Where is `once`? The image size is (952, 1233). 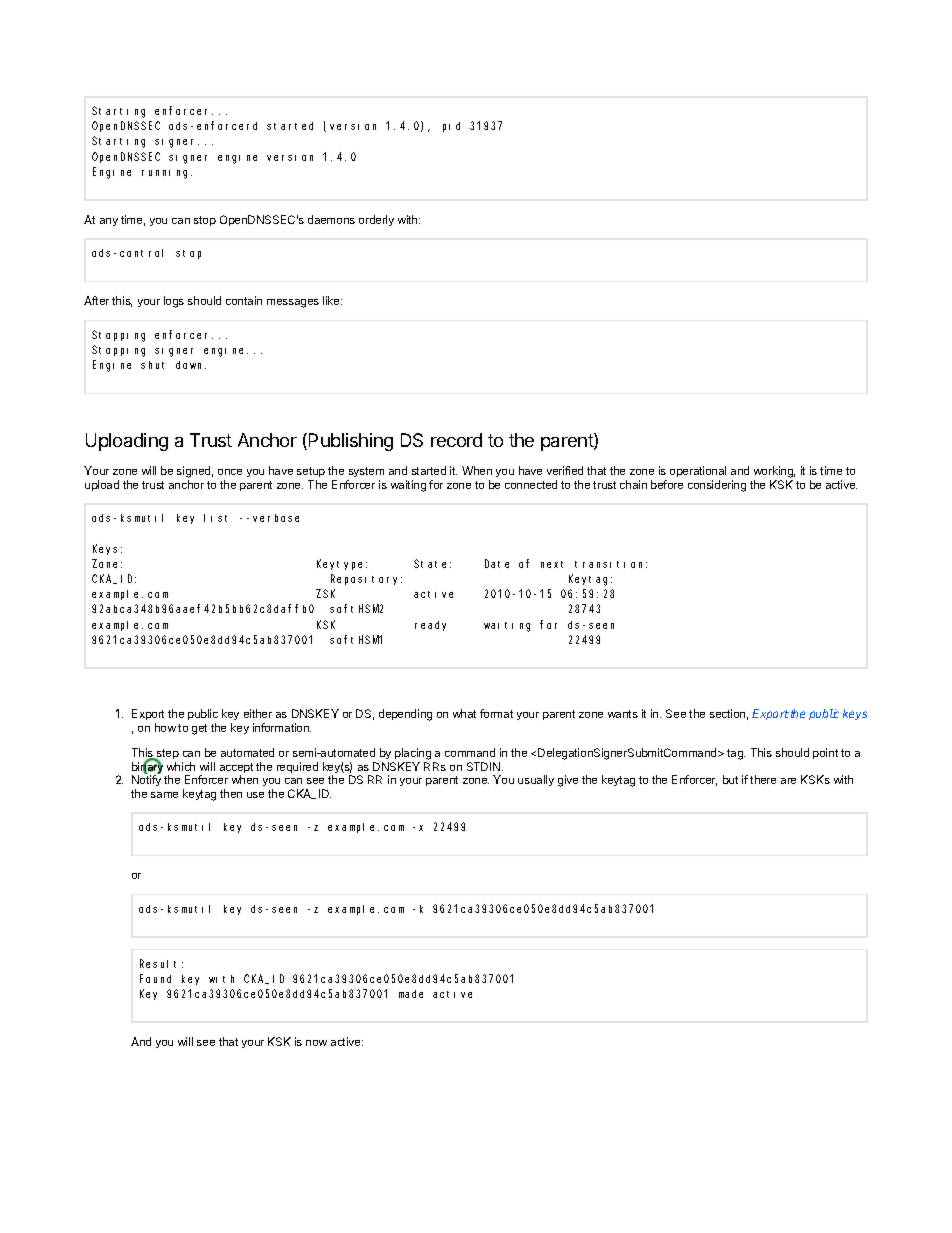
once is located at coordinates (230, 472).
